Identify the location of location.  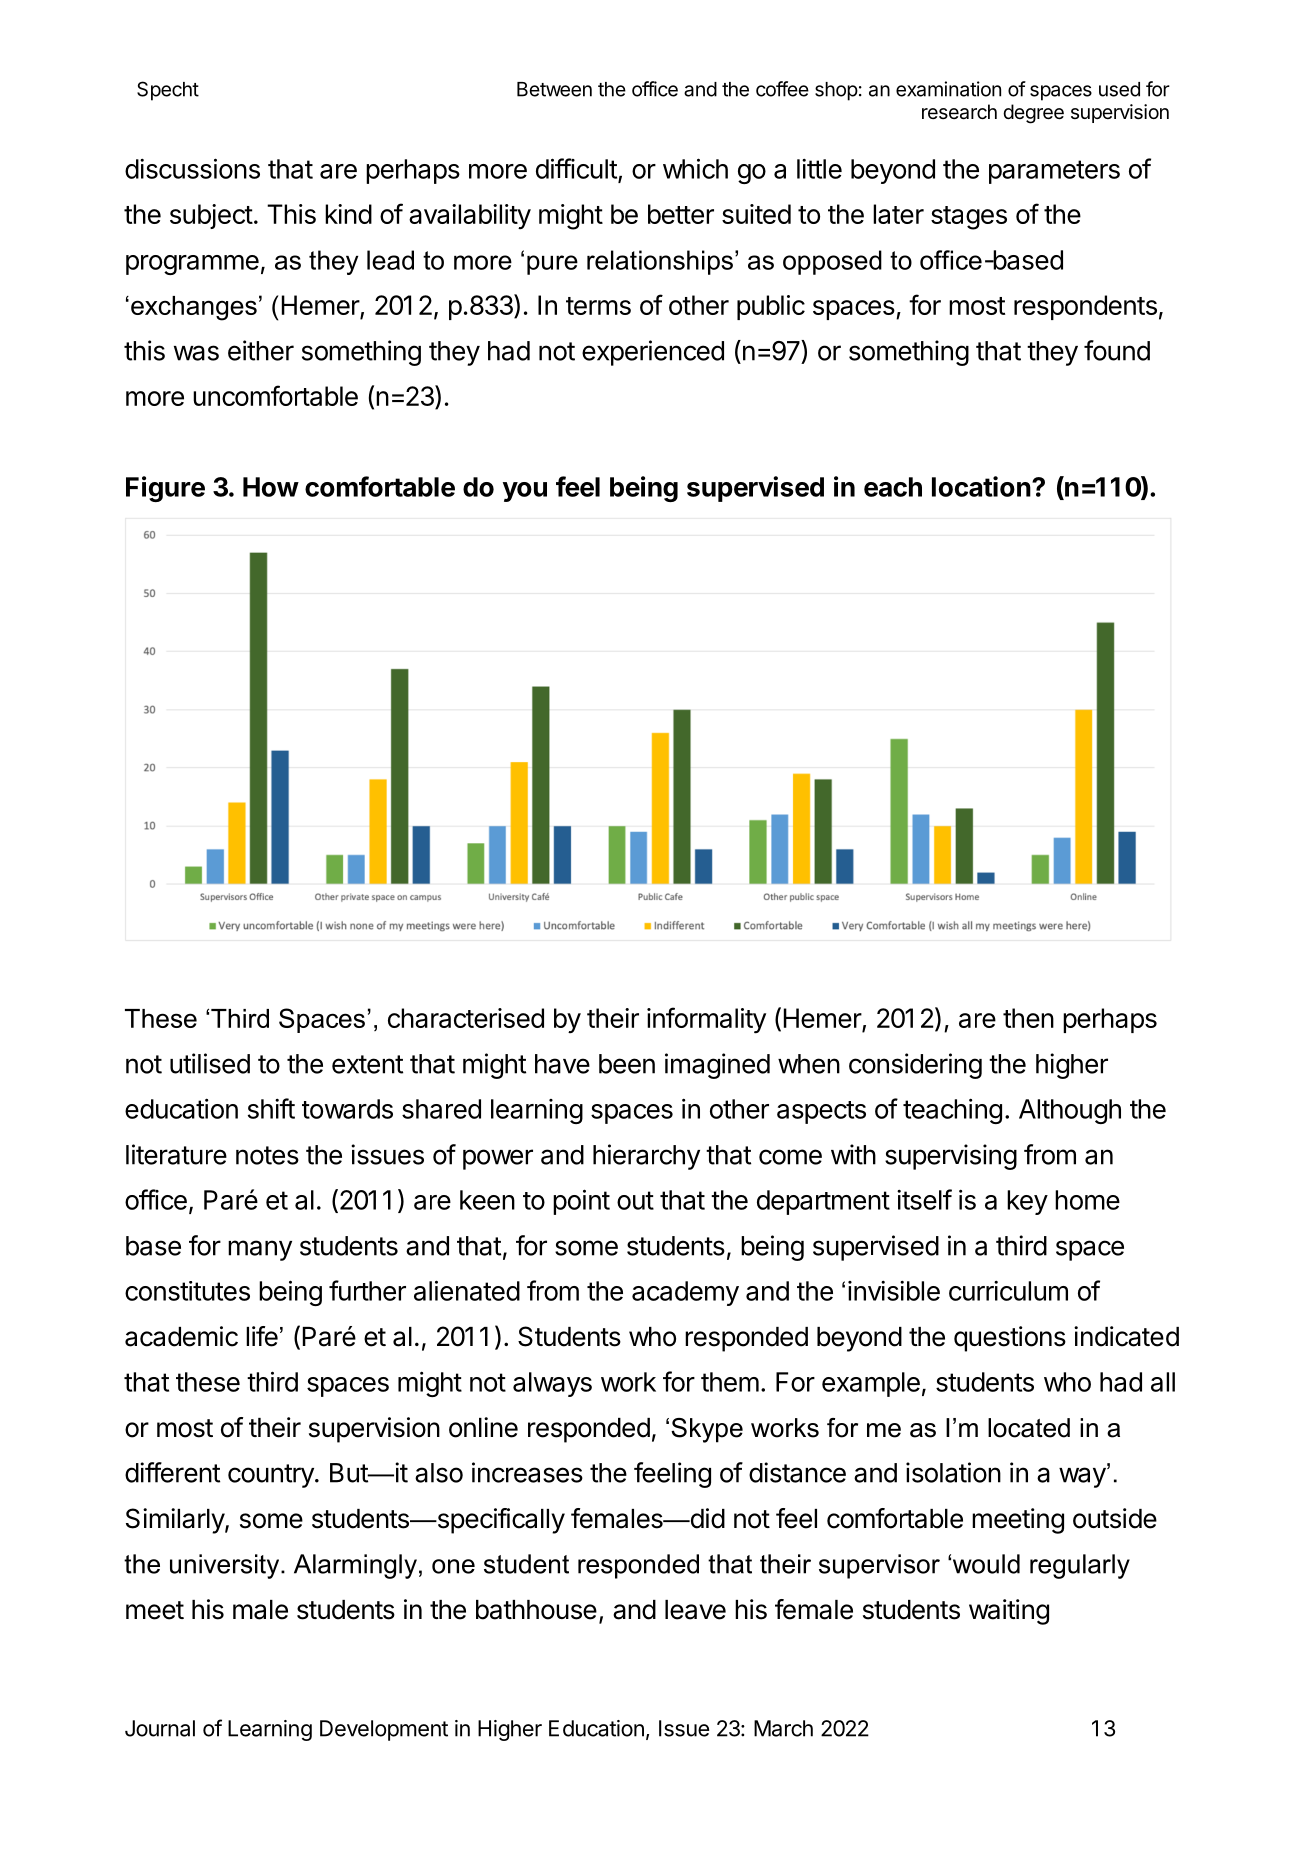
(981, 486).
